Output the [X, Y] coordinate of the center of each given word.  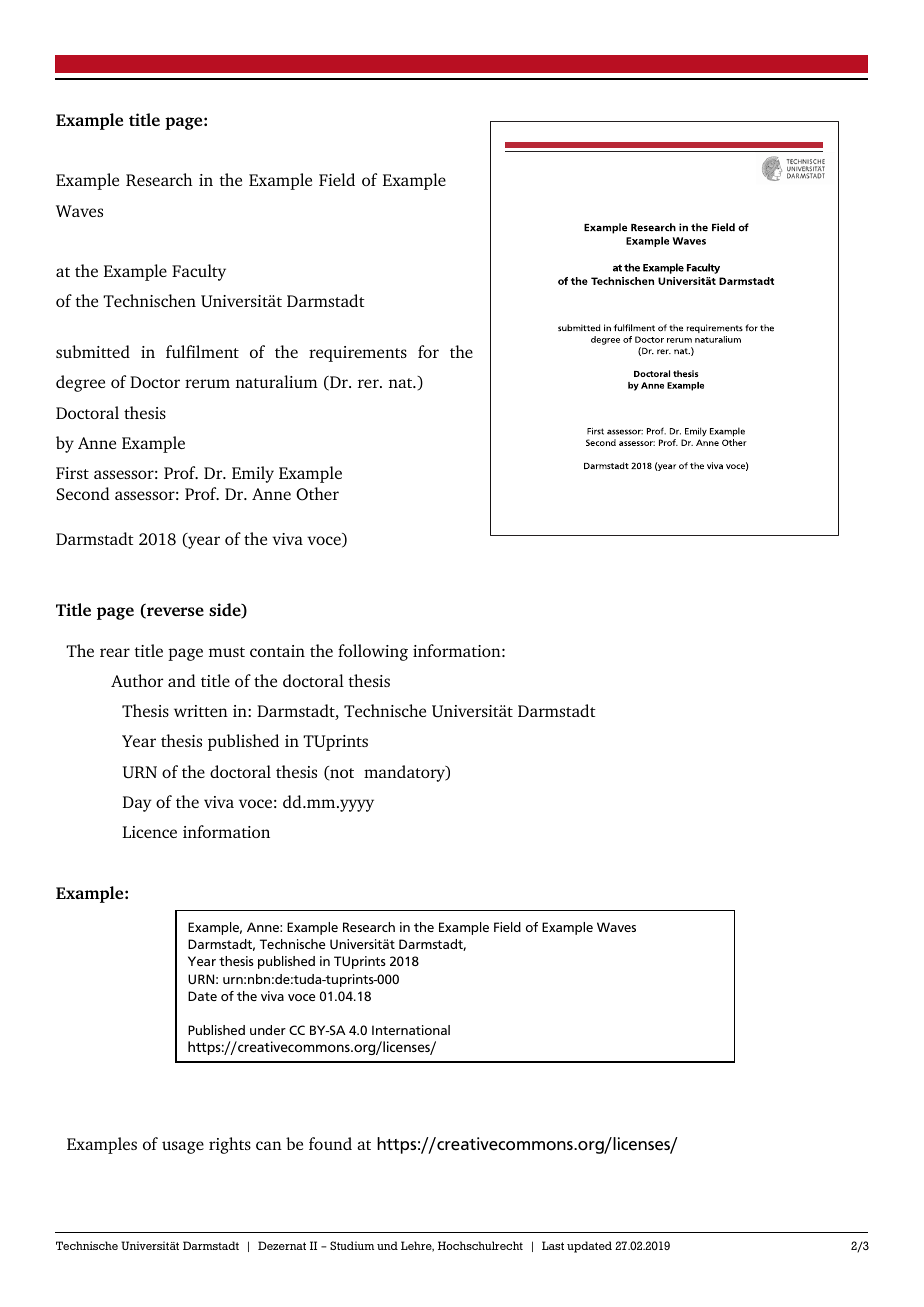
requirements [358, 354]
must [227, 652]
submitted [93, 351]
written [201, 711]
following [373, 652]
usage [183, 1147]
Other [317, 494]
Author [137, 680]
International [411, 1030]
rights [230, 1145]
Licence [149, 832]
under [268, 1030]
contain [277, 651]
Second [83, 493]
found [330, 1143]
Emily [253, 474]
